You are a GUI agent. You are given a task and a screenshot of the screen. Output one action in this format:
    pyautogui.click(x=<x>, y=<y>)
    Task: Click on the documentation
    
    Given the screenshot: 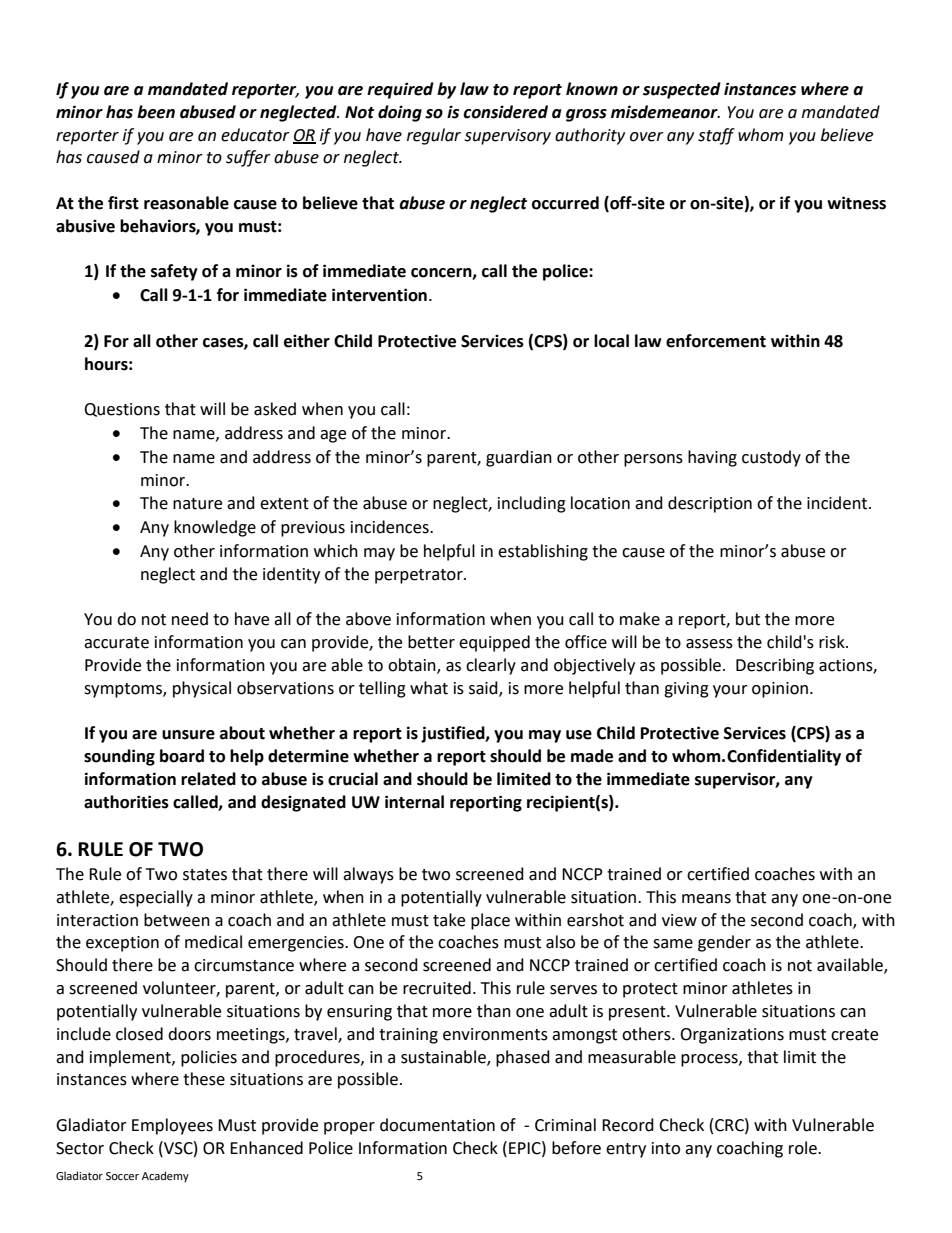 What is the action you would take?
    pyautogui.click(x=437, y=1125)
